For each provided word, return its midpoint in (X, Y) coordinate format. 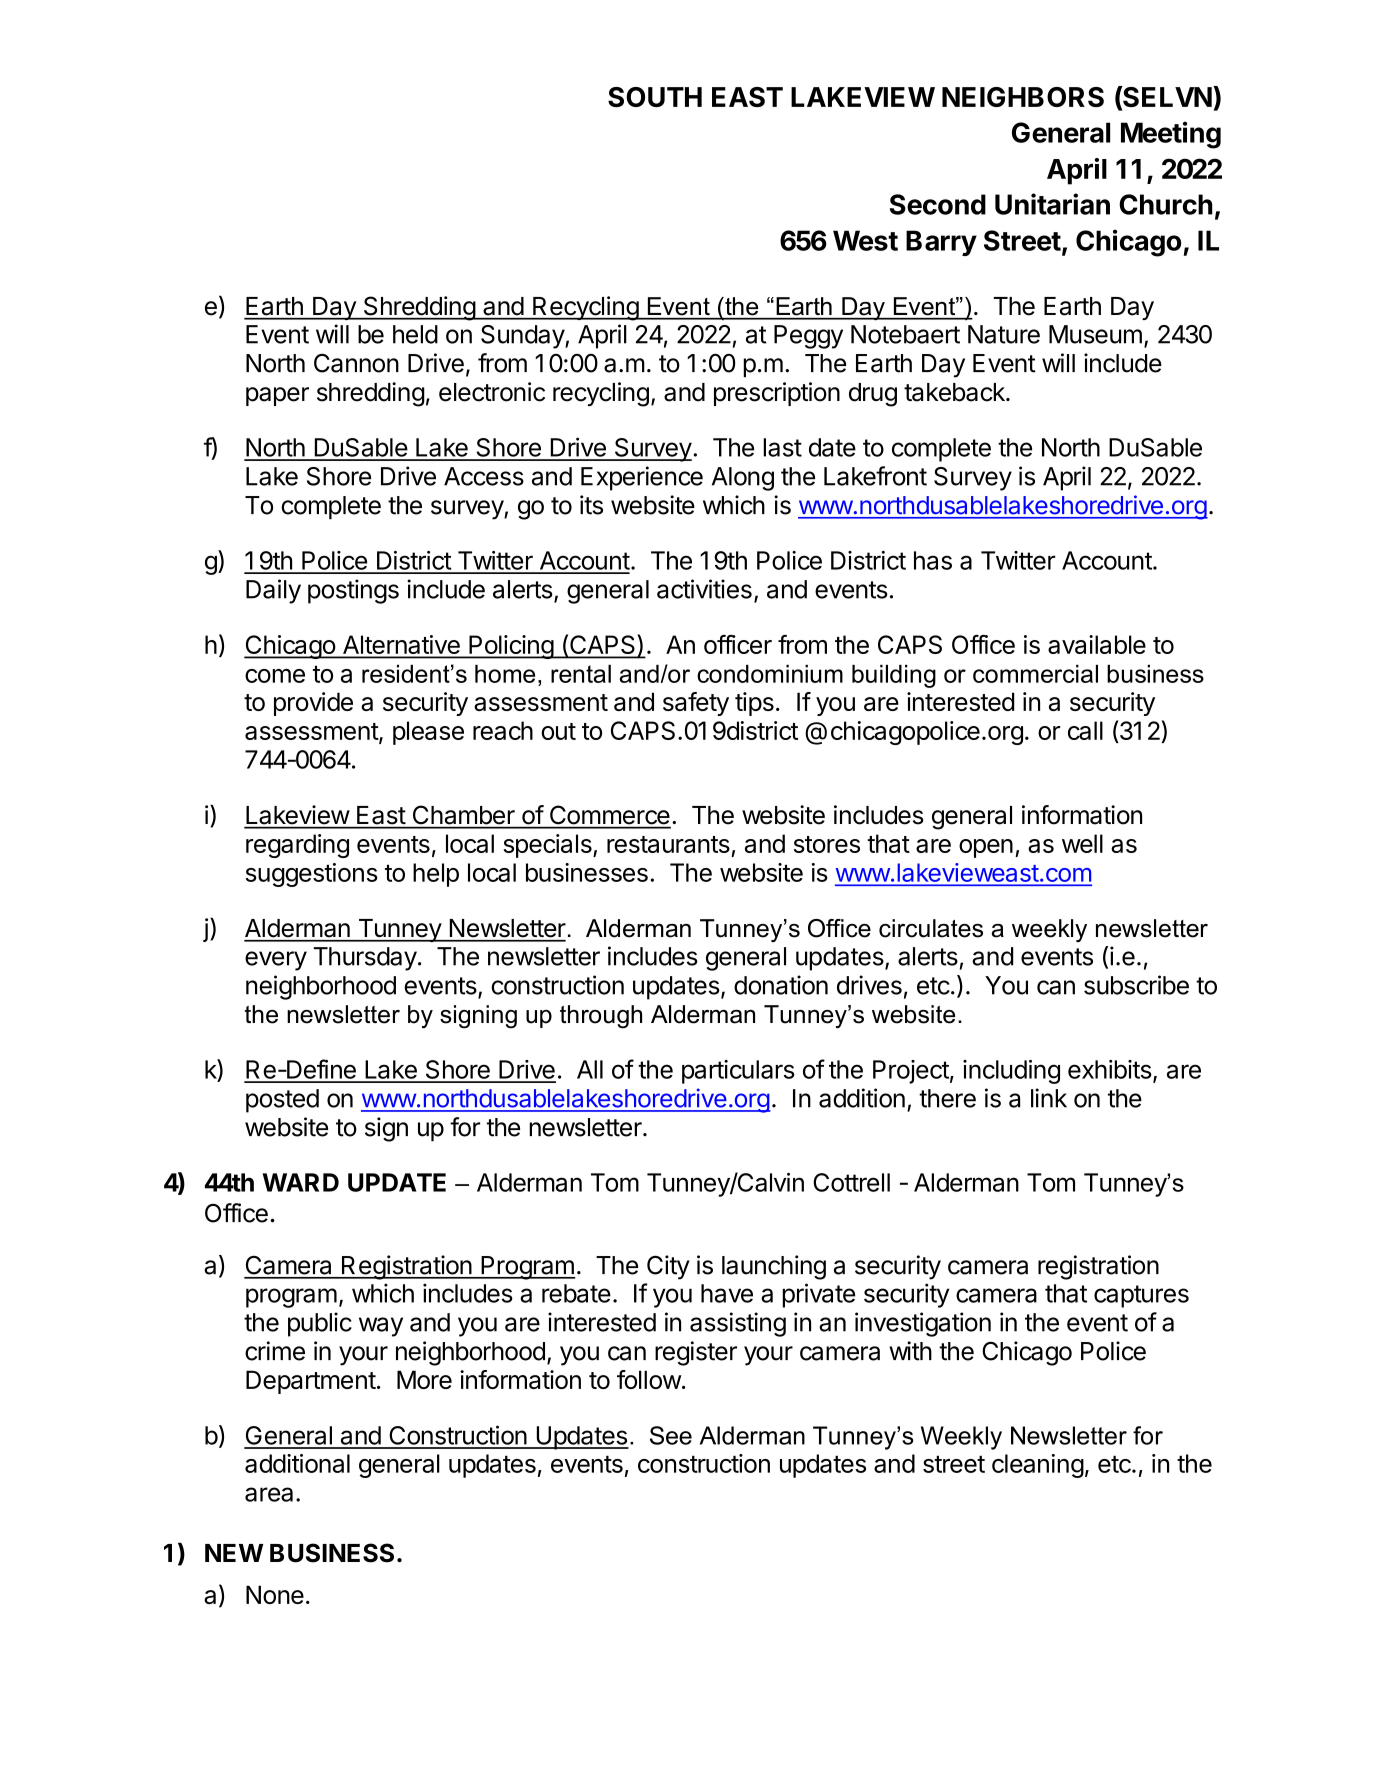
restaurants (668, 844)
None (275, 1594)
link (1049, 1098)
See (671, 1435)
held (415, 334)
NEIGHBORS (1023, 97)
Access (484, 476)
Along (743, 479)
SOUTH (655, 97)
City (668, 1267)
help (436, 875)
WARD (300, 1182)
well (1082, 843)
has (933, 560)
